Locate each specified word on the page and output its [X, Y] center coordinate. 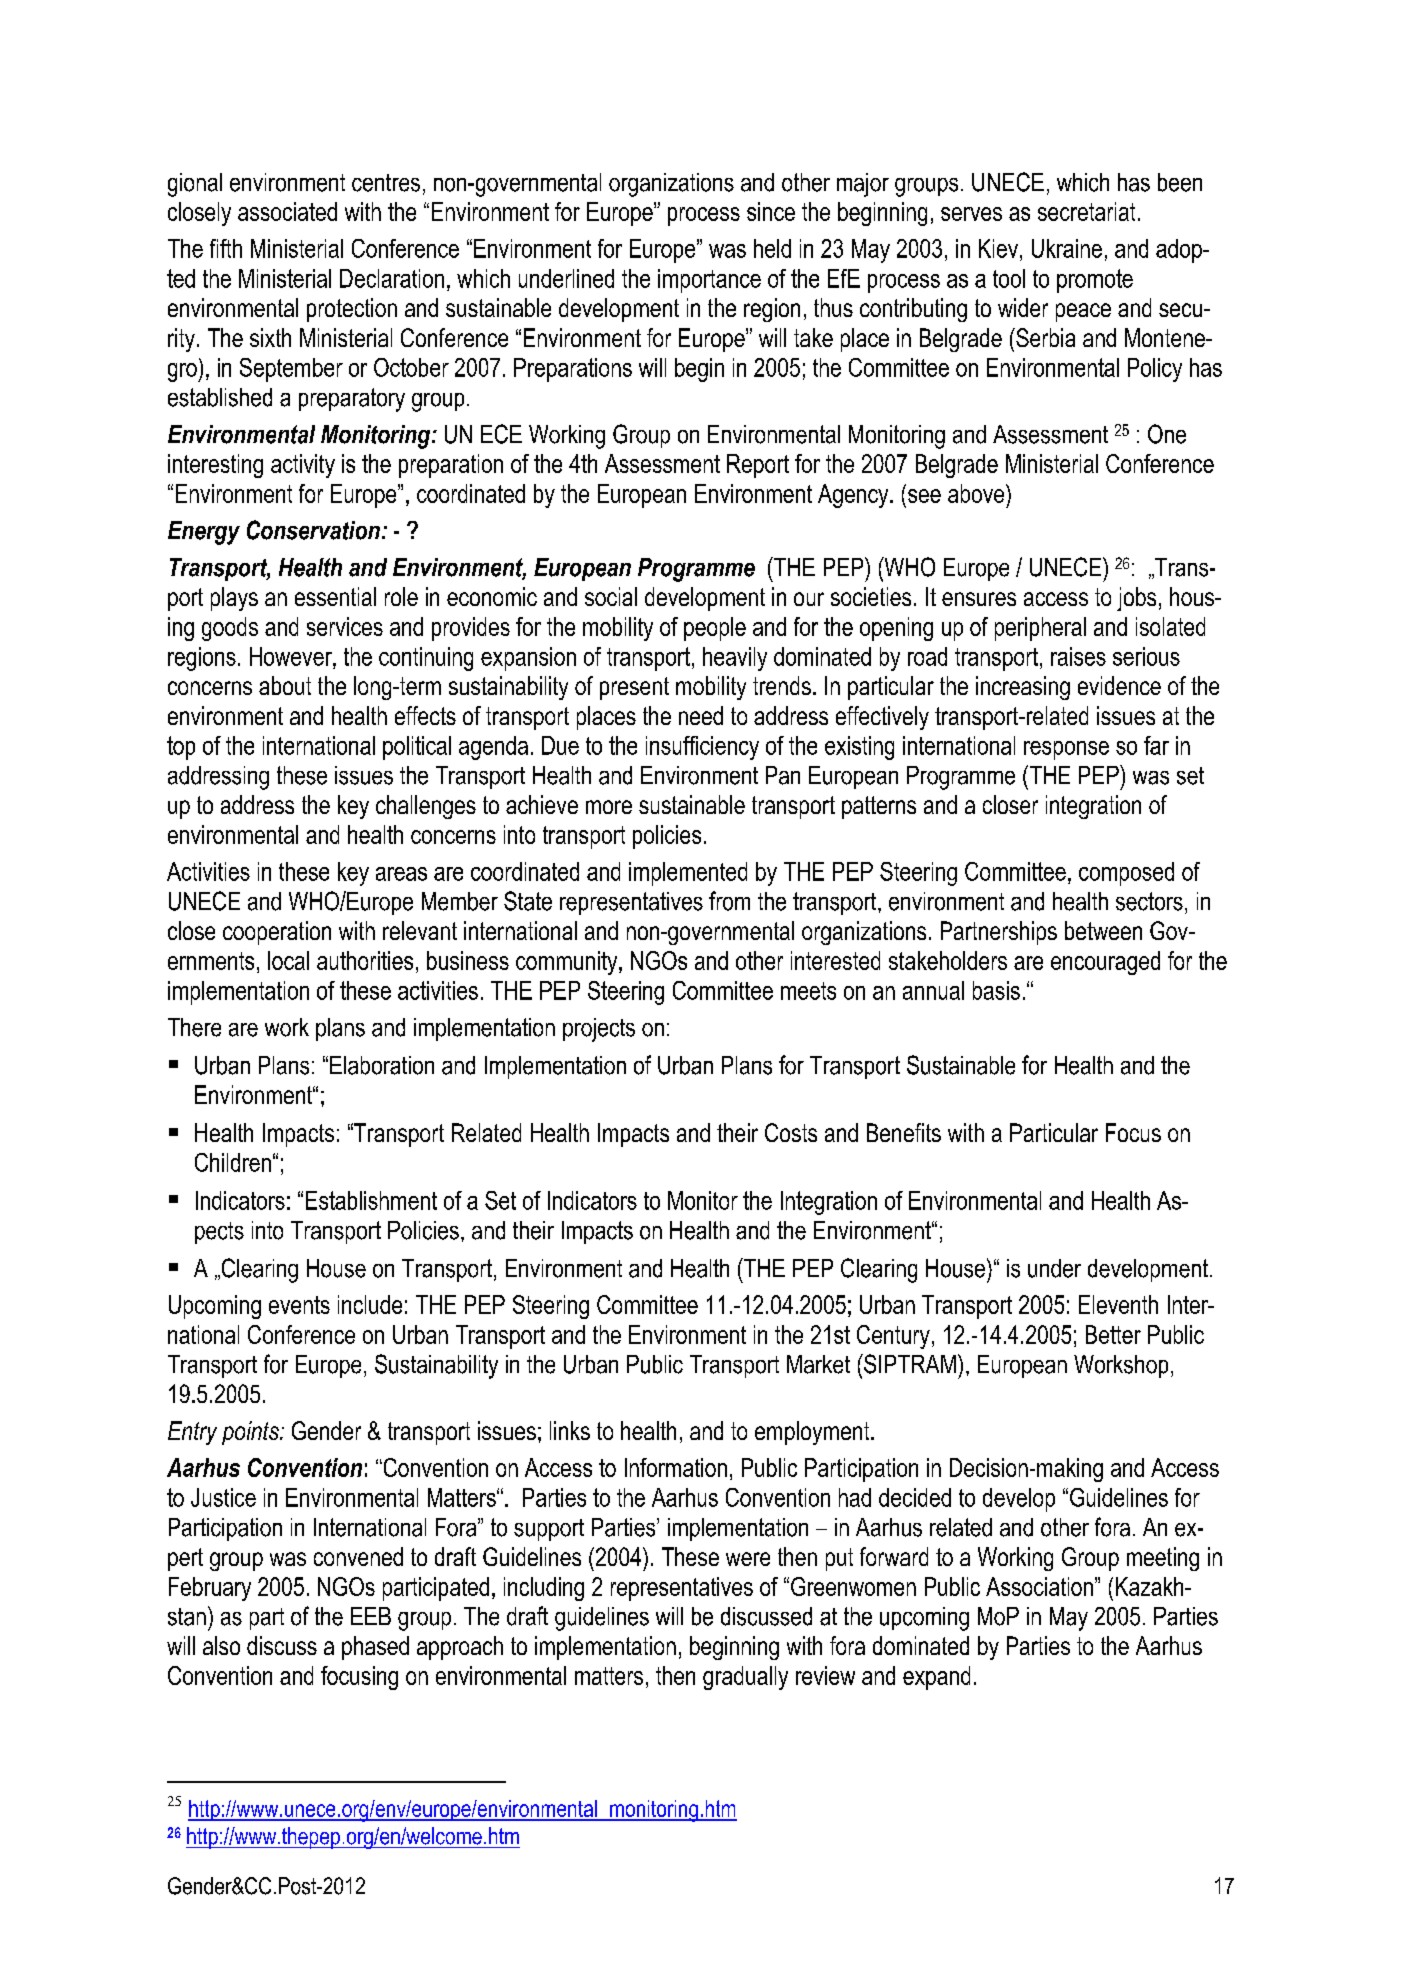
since [771, 211]
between [1103, 930]
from [729, 901]
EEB [371, 1616]
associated [287, 211]
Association [1039, 1586]
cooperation [277, 933]
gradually [745, 1678]
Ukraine [1067, 248]
